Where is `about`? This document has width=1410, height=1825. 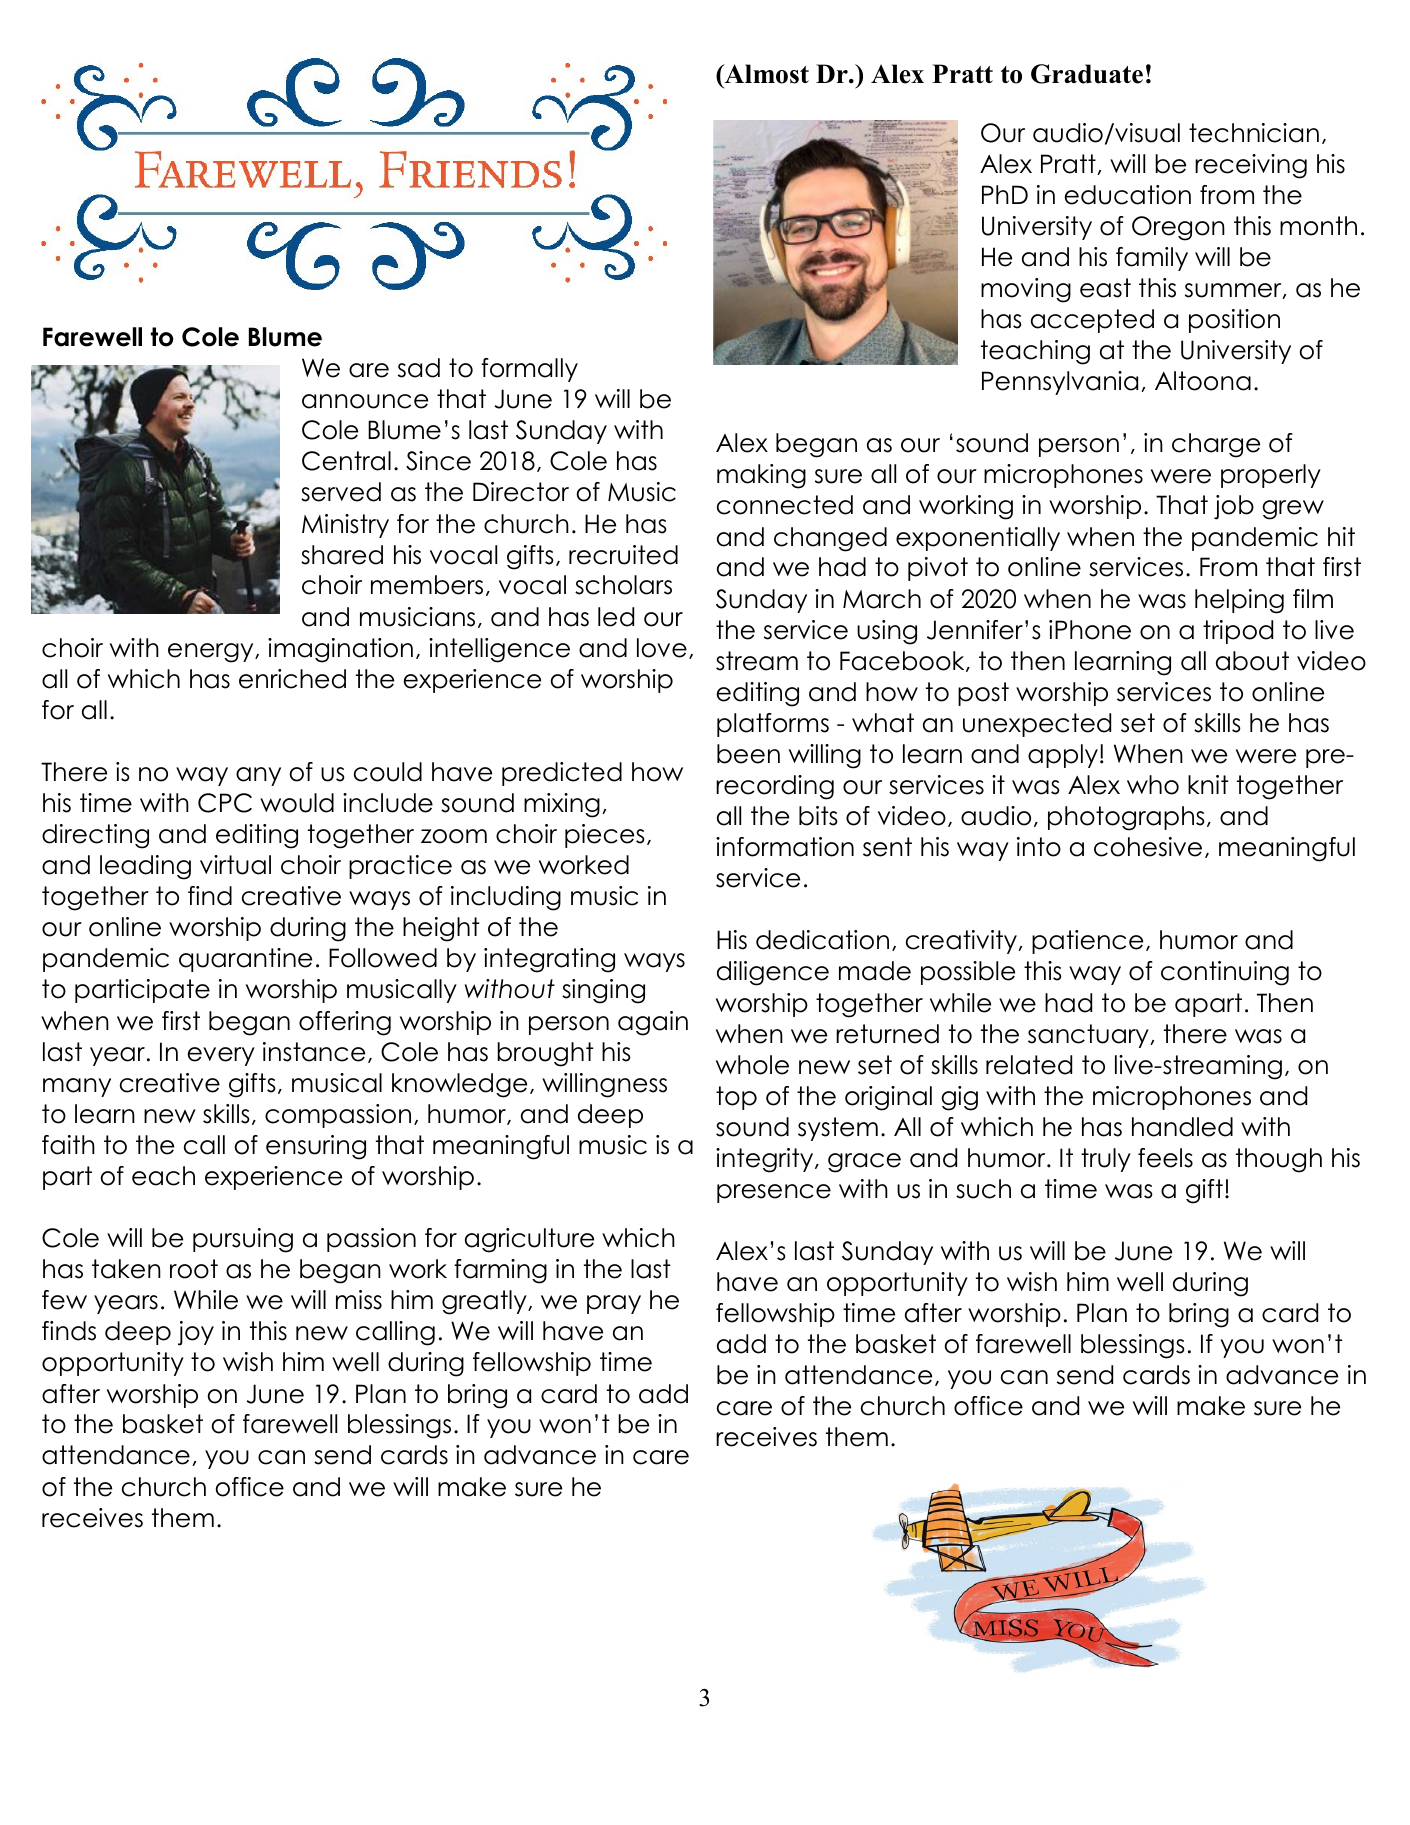 about is located at coordinates (1252, 661).
